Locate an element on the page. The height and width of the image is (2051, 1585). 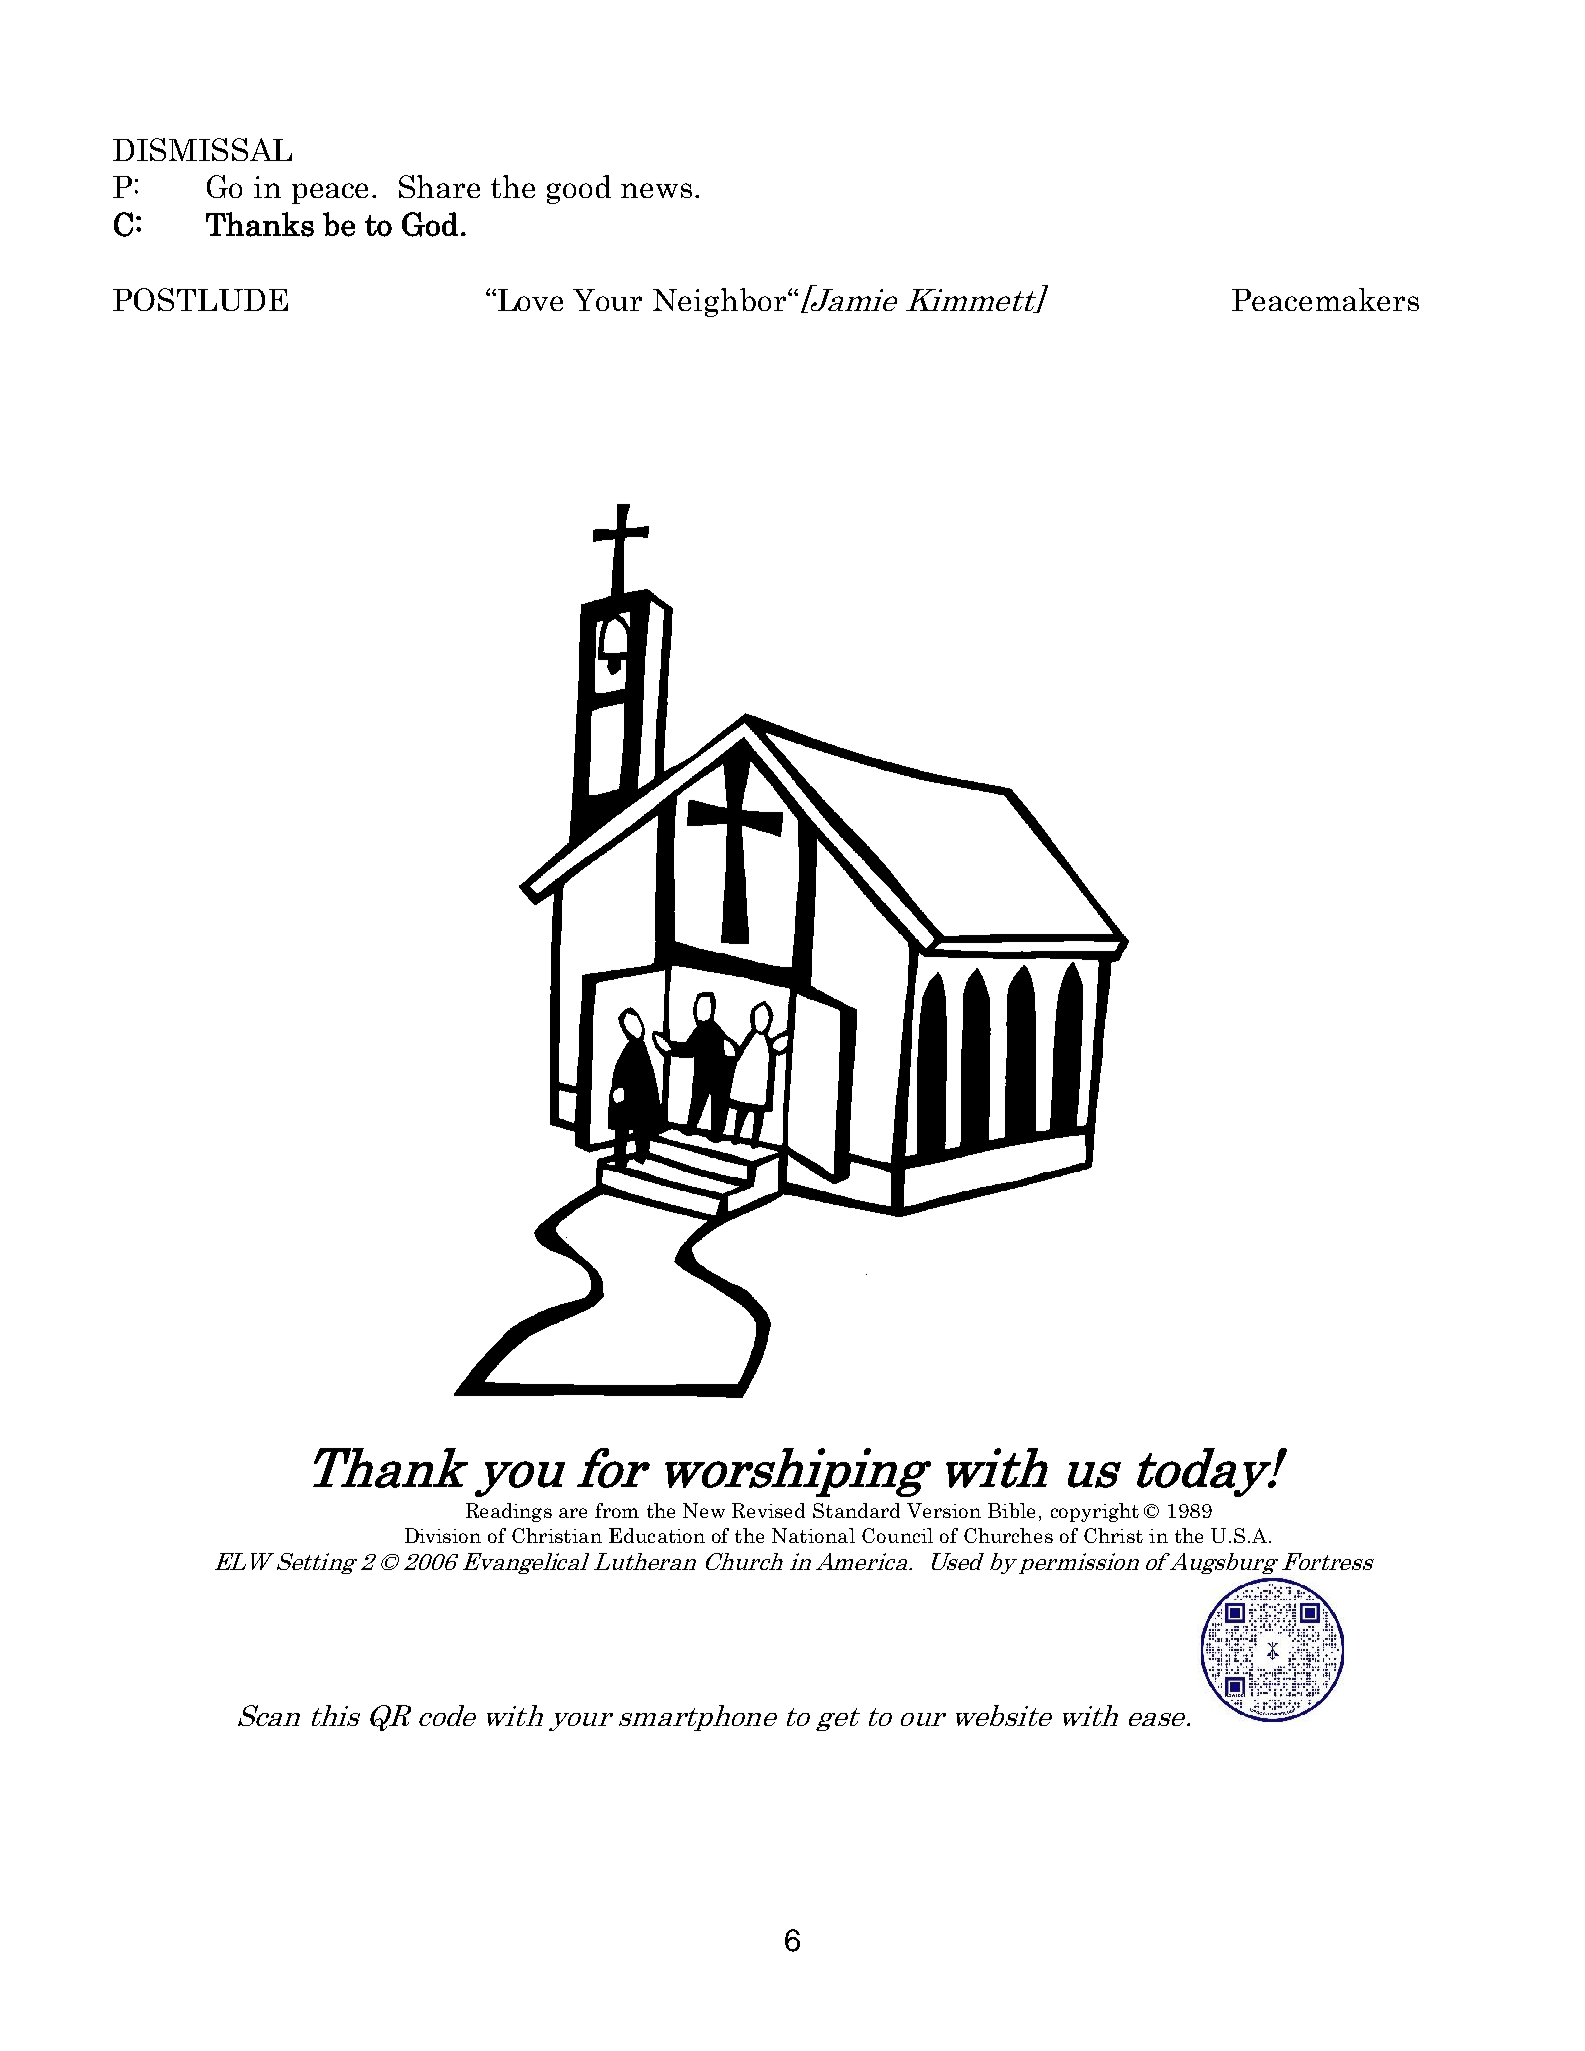
Division is located at coordinates (443, 1535).
